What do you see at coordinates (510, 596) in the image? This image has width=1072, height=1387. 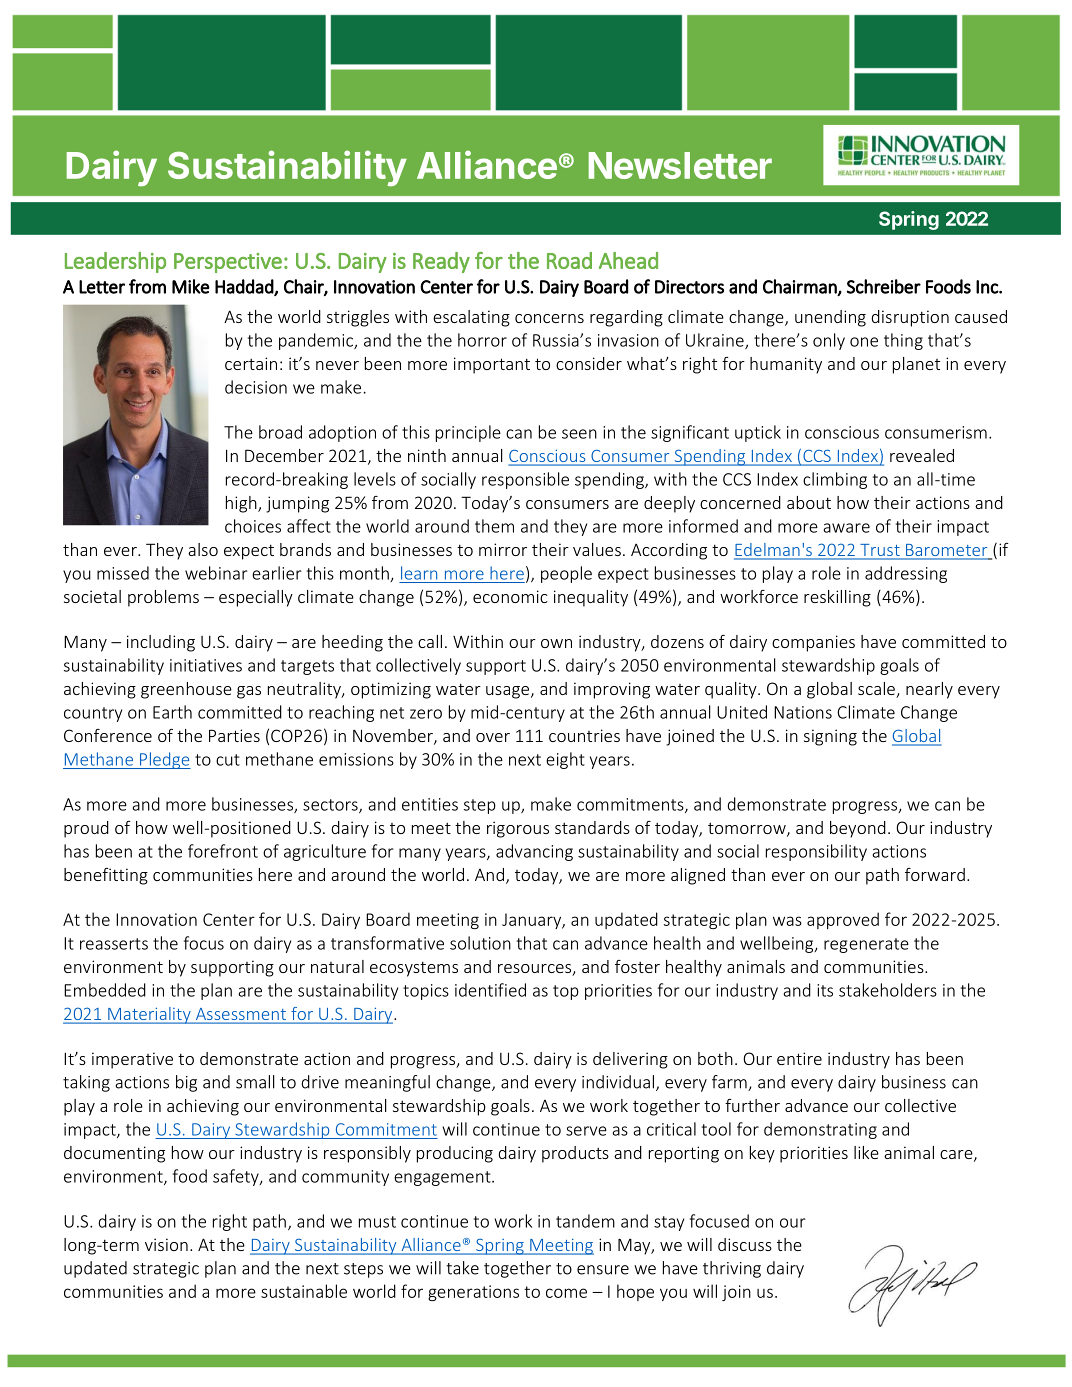 I see `economic` at bounding box center [510, 596].
